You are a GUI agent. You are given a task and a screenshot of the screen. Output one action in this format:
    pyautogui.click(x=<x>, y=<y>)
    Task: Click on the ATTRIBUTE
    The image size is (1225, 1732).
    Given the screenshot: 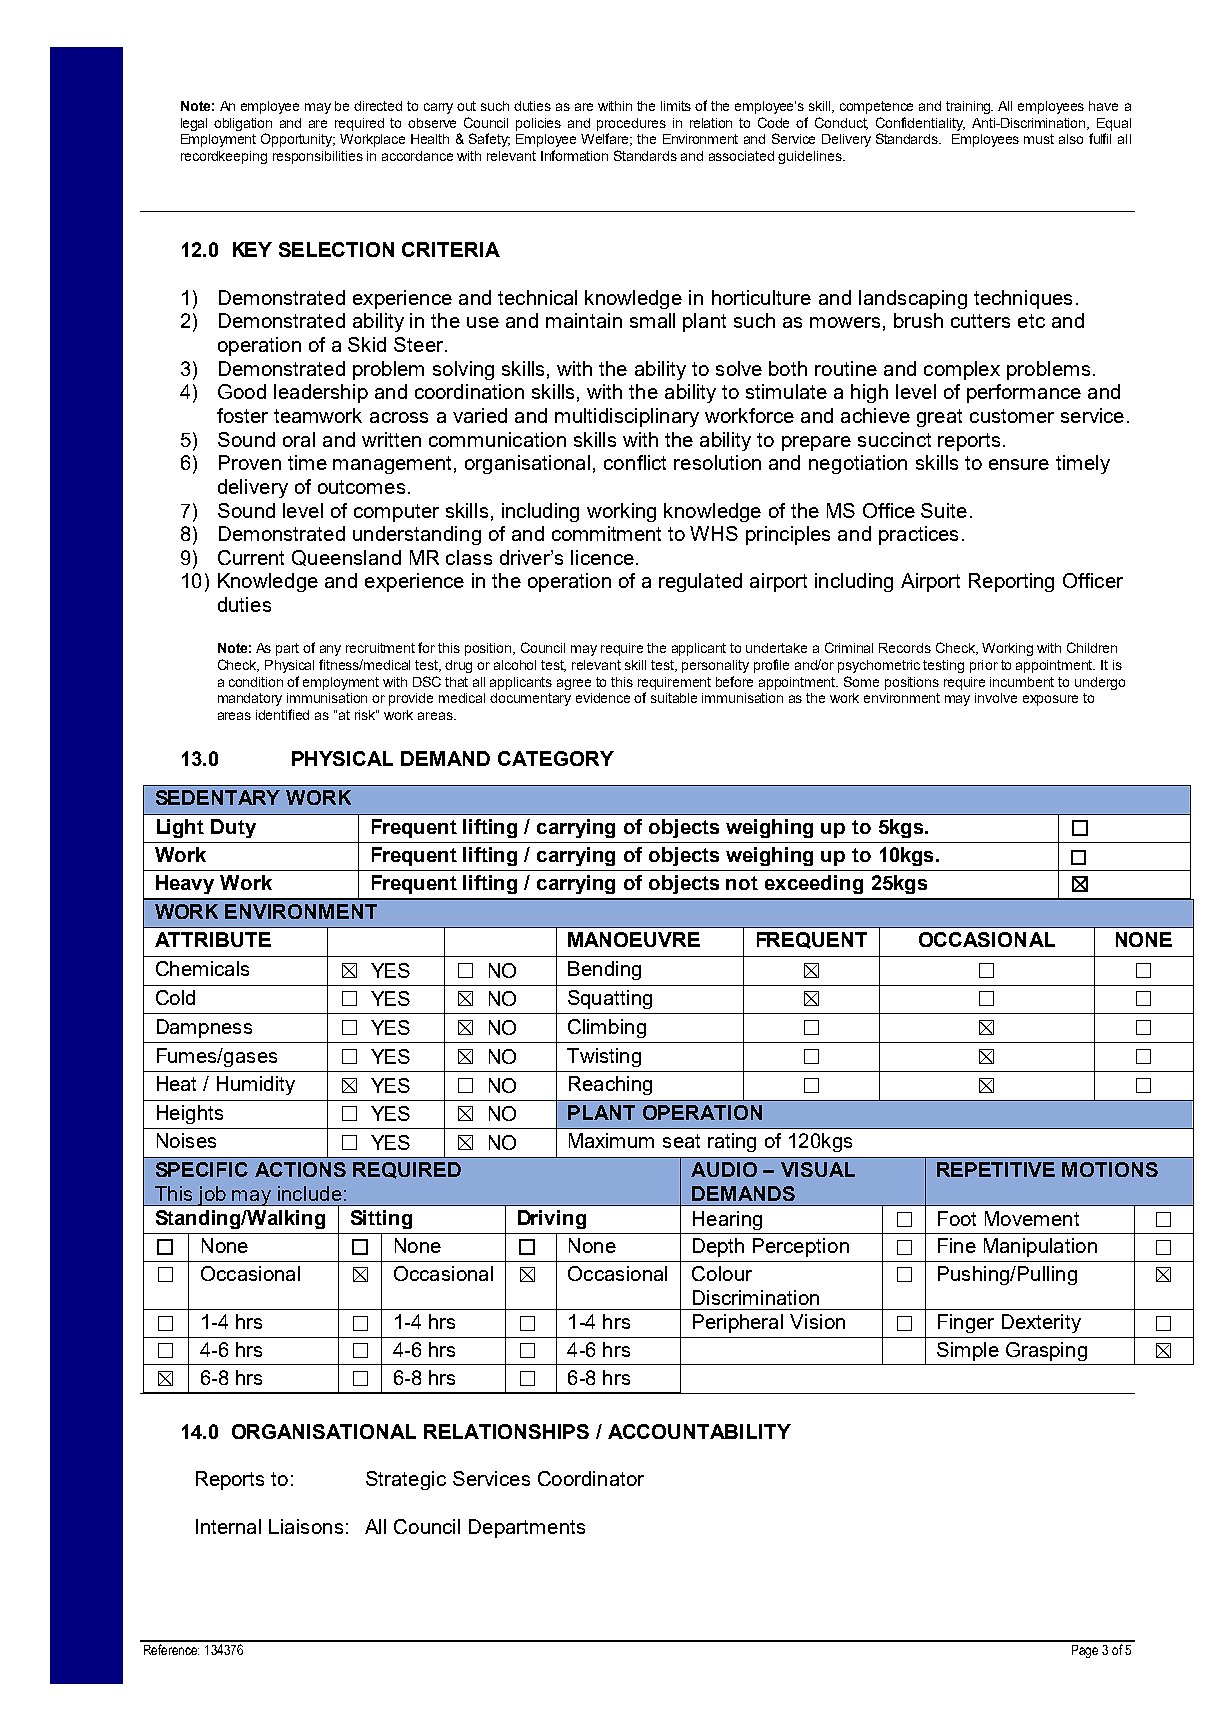 What is the action you would take?
    pyautogui.click(x=213, y=939)
